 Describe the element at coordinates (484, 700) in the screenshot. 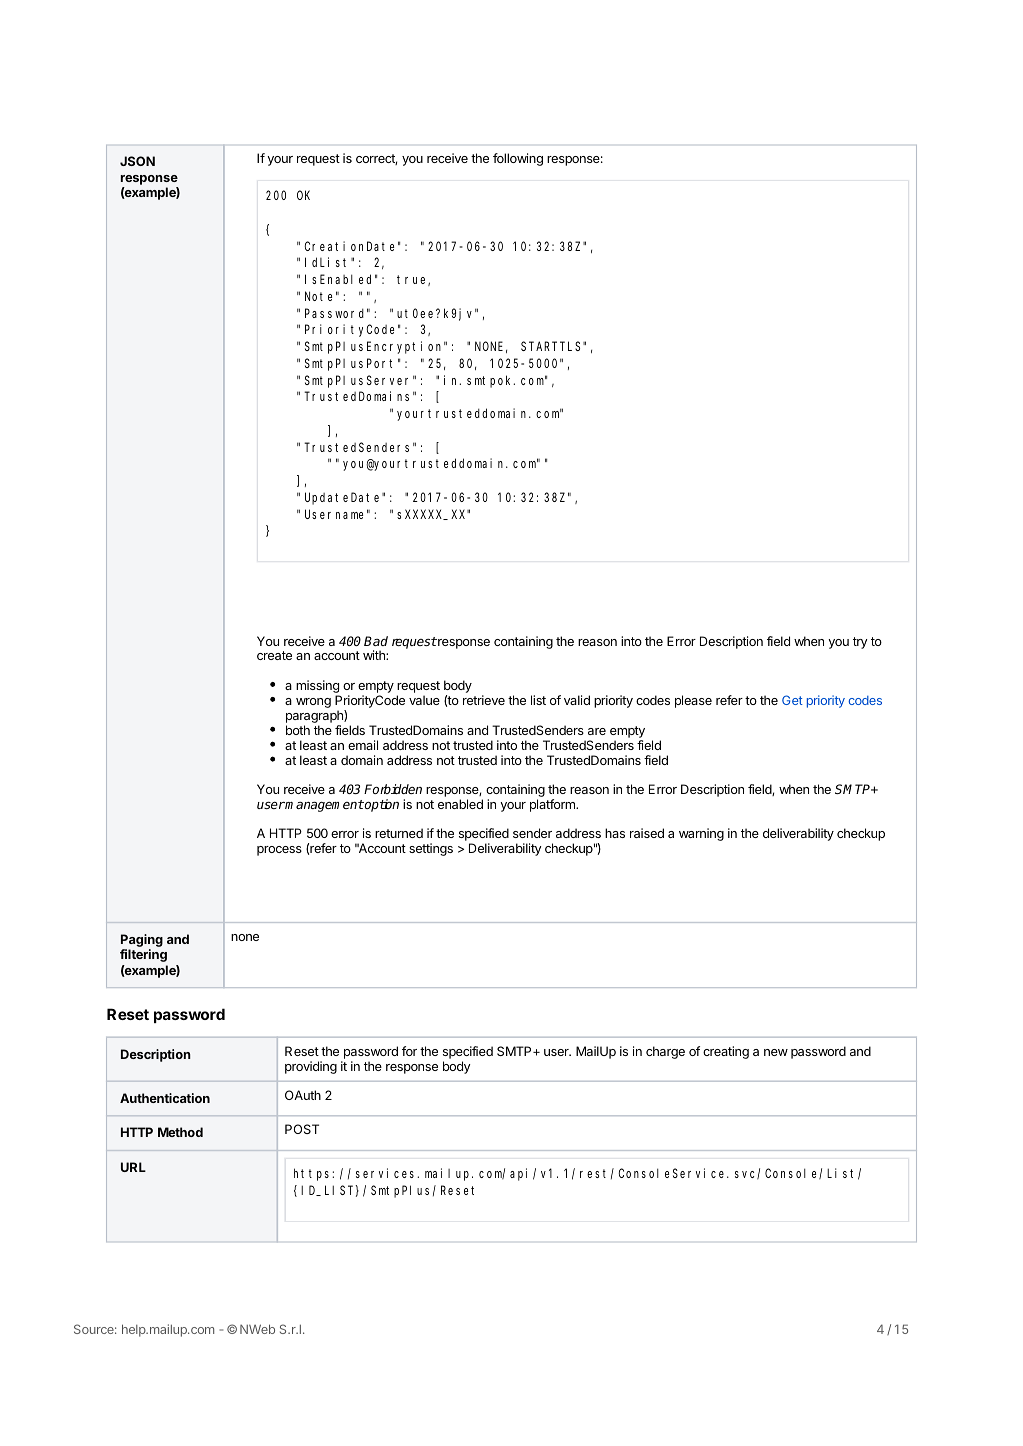

I see `retrieve` at that location.
